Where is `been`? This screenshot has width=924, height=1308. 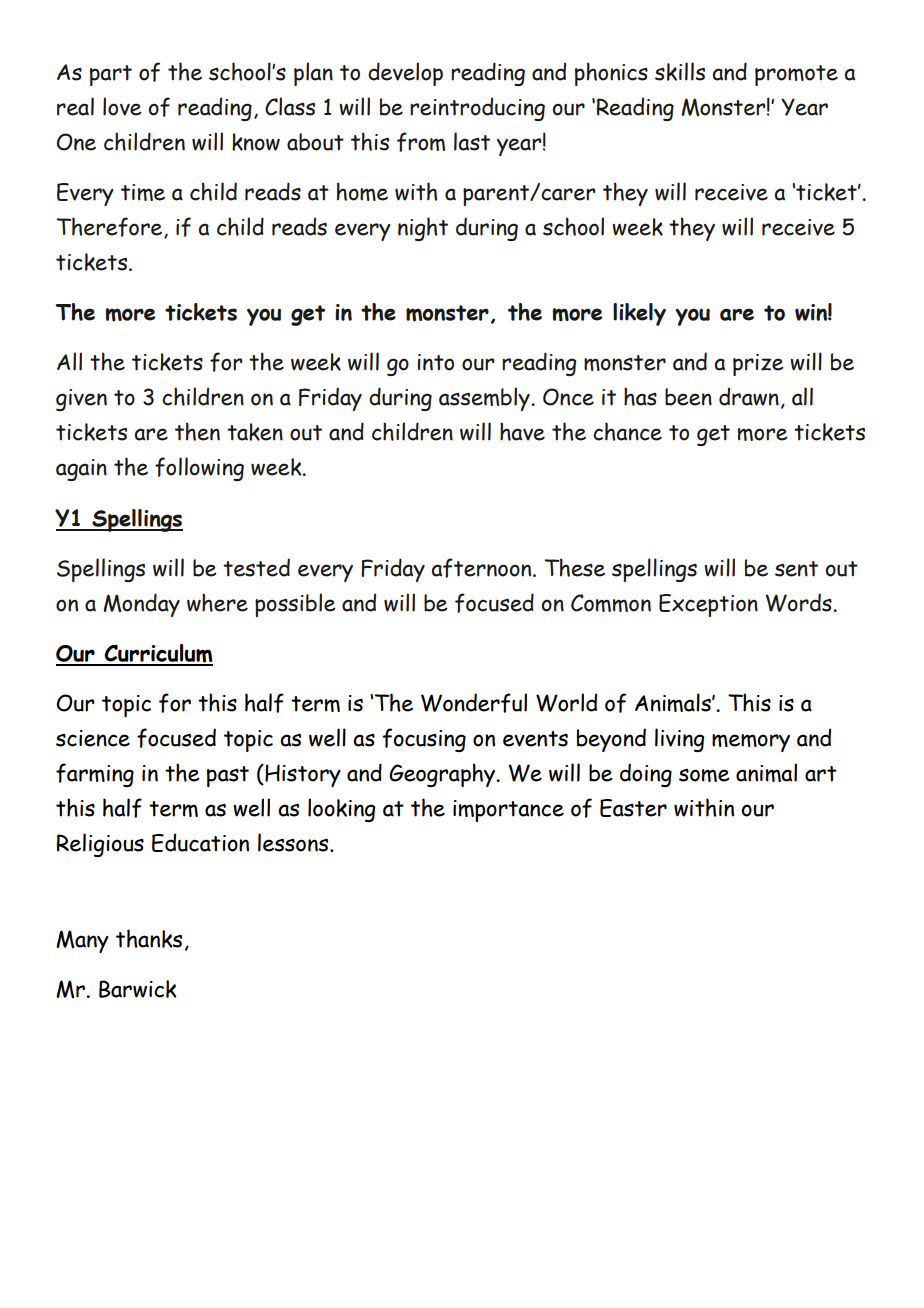 been is located at coordinates (688, 397).
